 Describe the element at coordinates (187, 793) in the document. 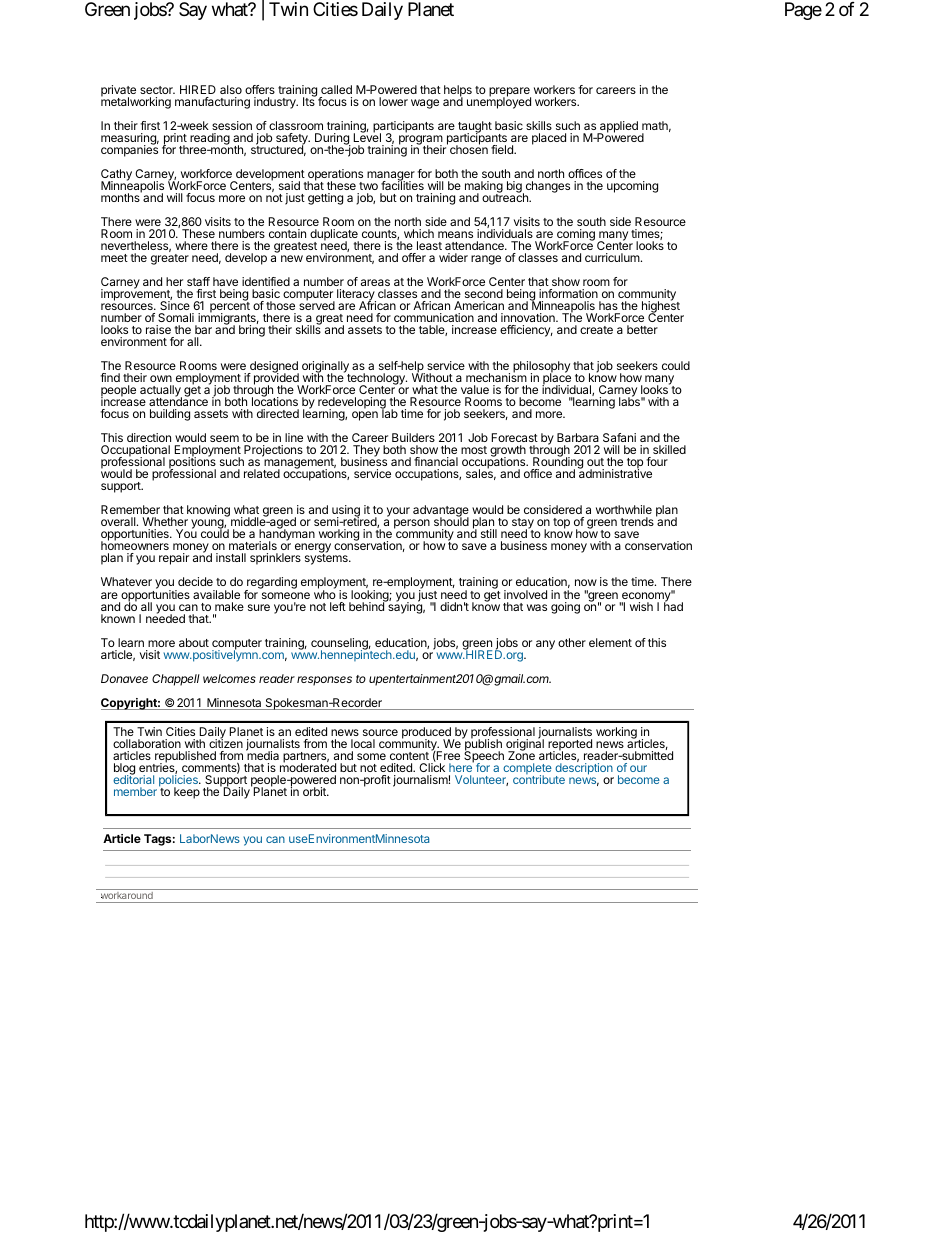

I see `keep` at that location.
